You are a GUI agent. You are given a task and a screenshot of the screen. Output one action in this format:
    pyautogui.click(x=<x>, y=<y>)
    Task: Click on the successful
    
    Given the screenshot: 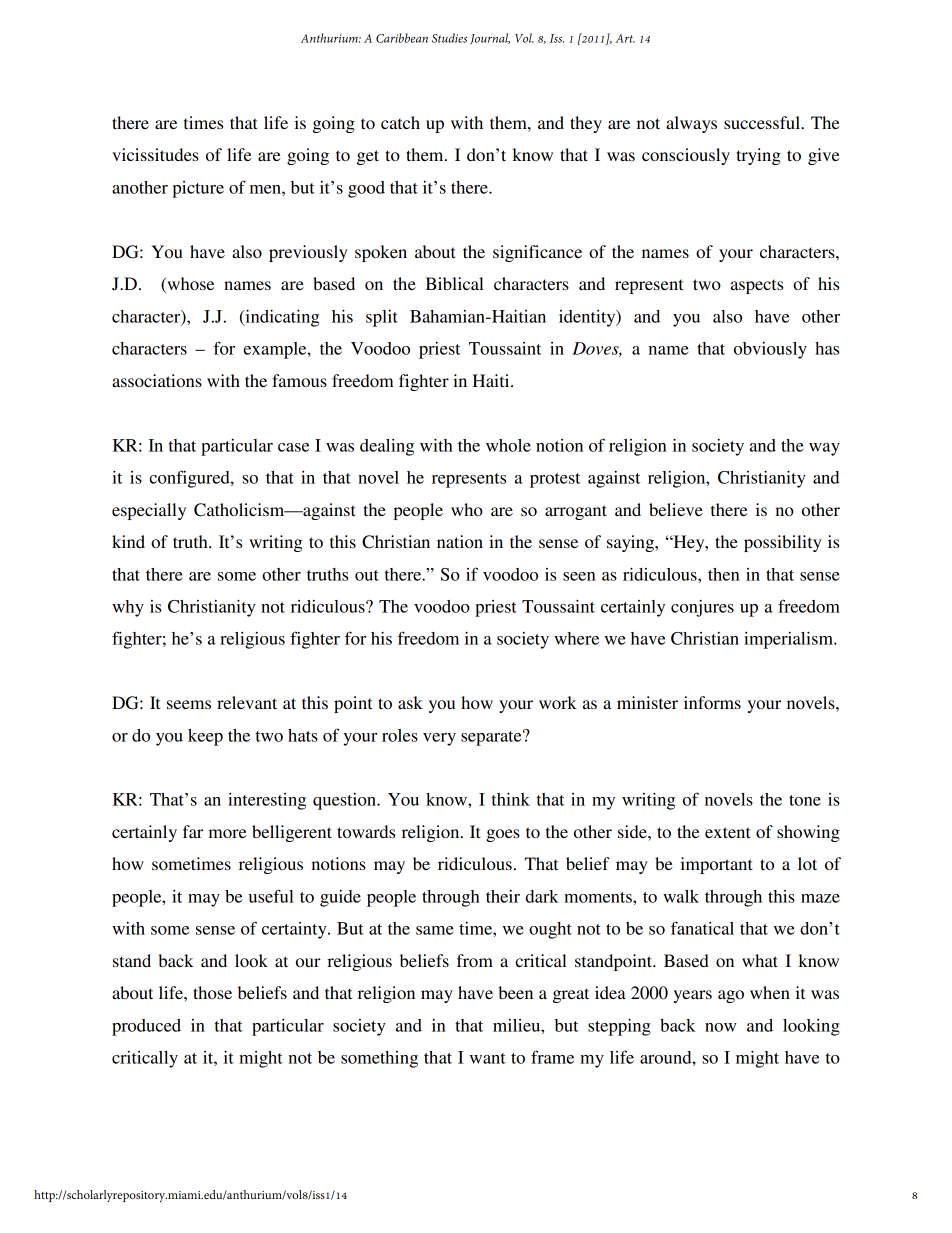 What is the action you would take?
    pyautogui.click(x=763, y=122)
